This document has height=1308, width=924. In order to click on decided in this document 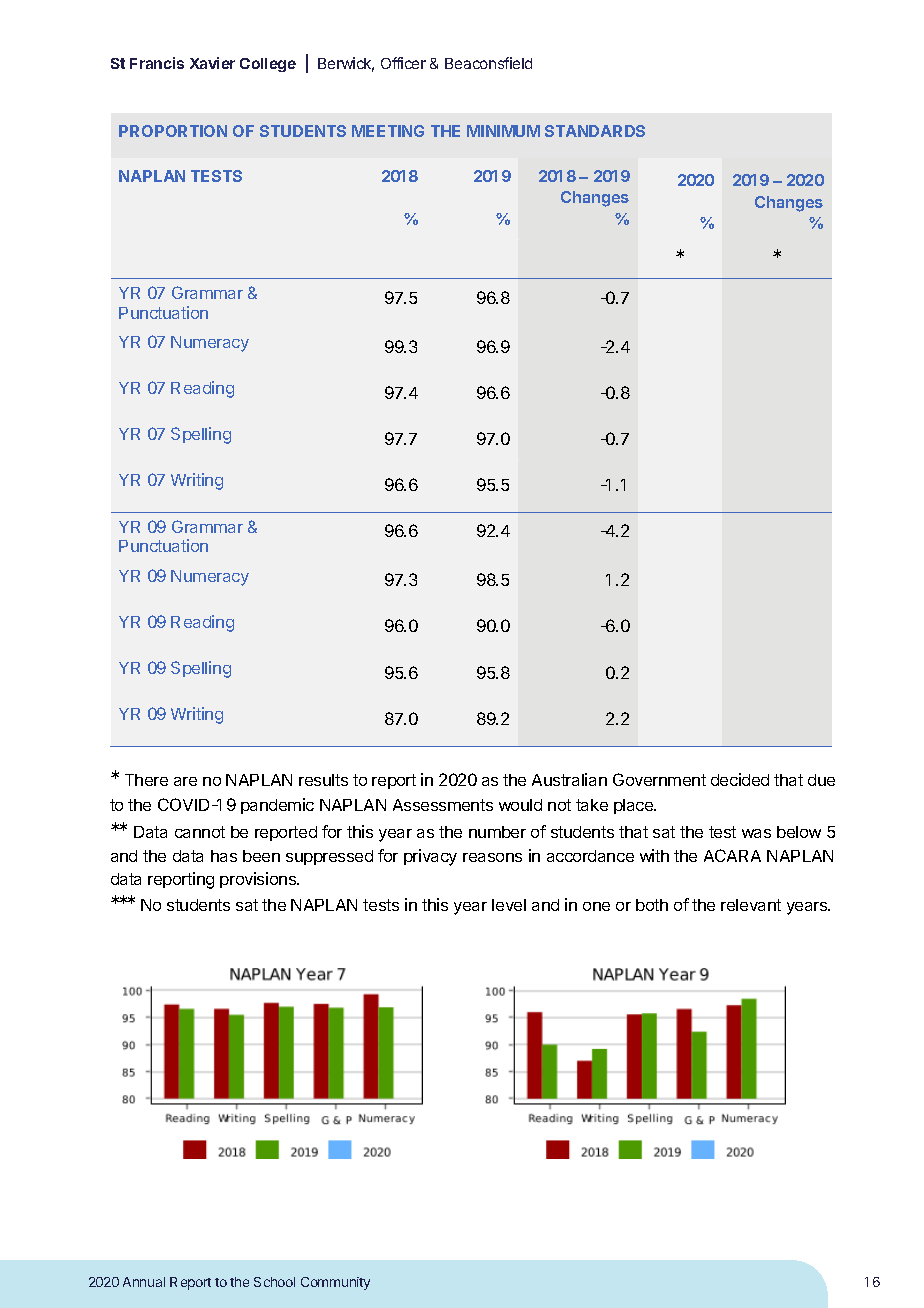, I will do `click(740, 779)`.
